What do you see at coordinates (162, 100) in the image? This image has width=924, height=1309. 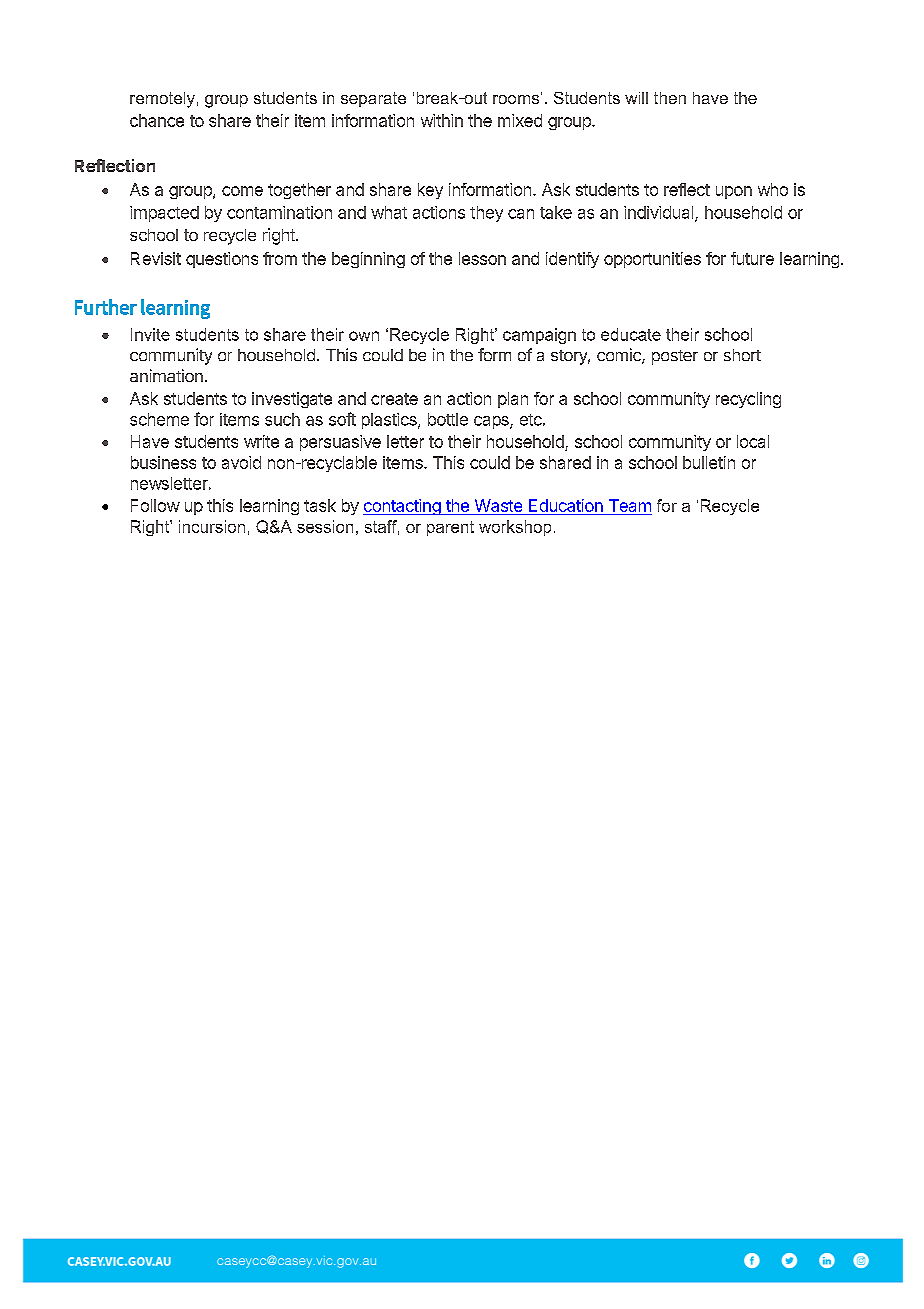 I see `remotely` at bounding box center [162, 100].
